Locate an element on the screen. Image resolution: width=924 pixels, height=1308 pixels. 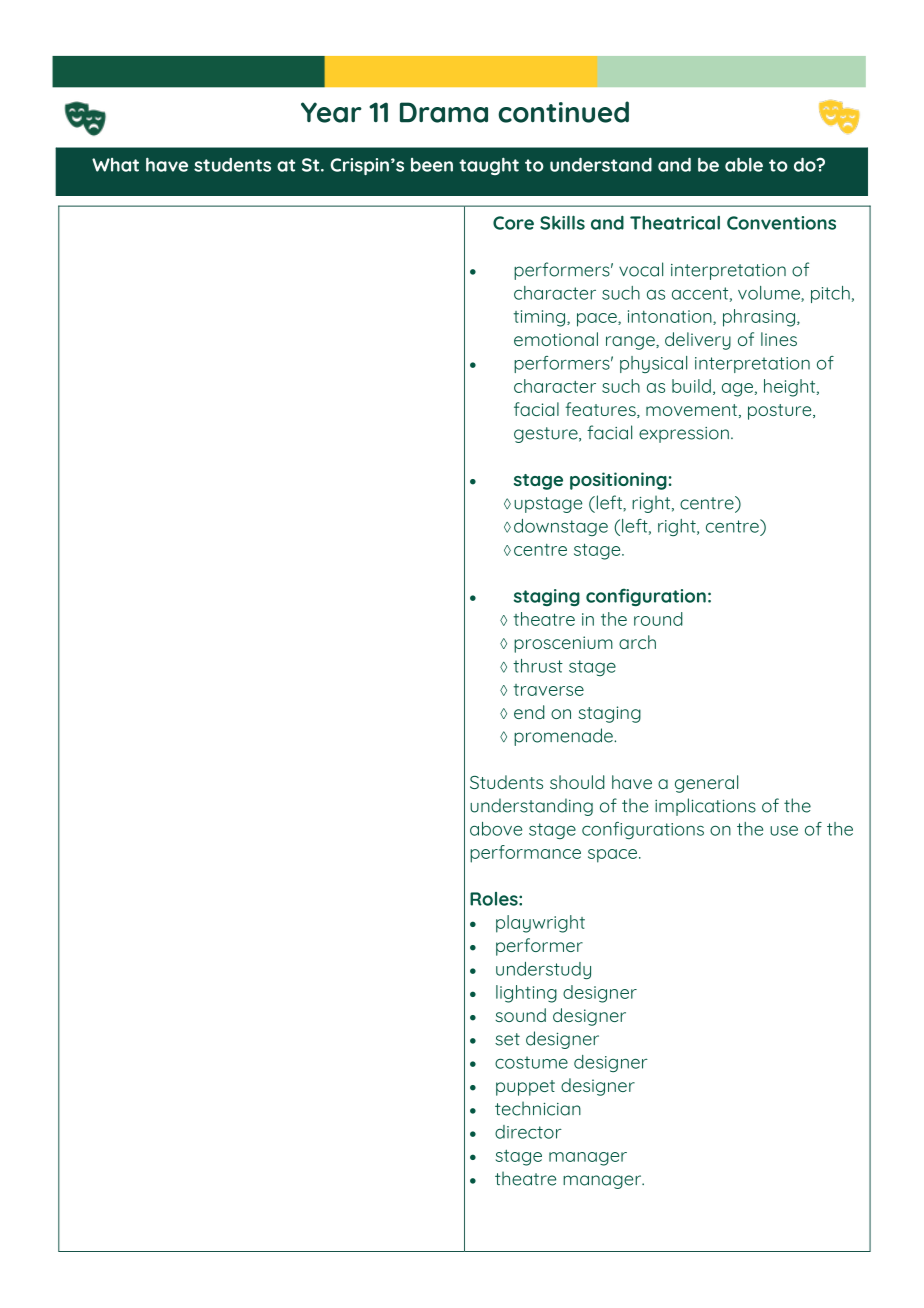
timing is located at coordinates (540, 318).
